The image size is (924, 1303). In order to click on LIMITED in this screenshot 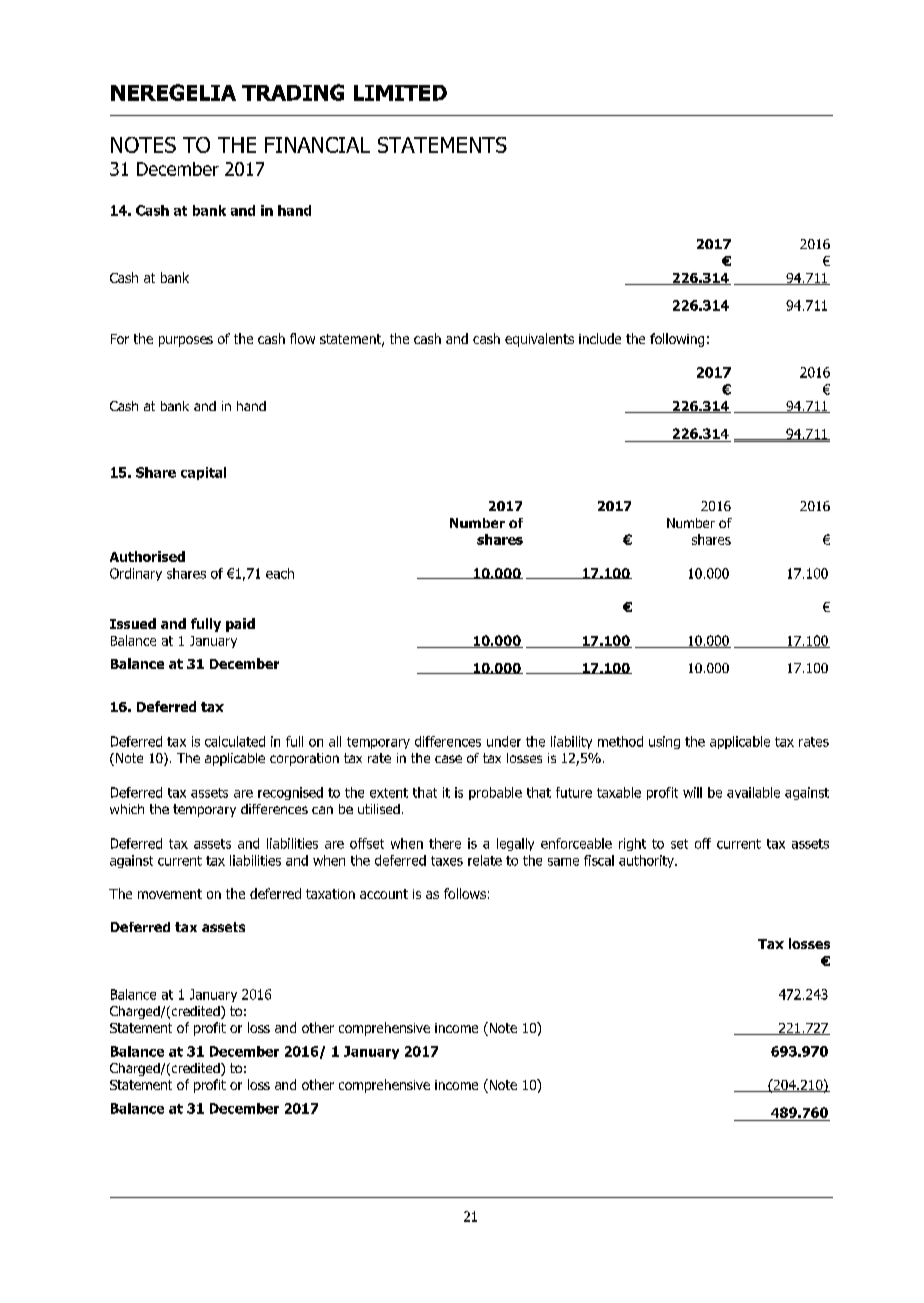, I will do `click(400, 93)`.
